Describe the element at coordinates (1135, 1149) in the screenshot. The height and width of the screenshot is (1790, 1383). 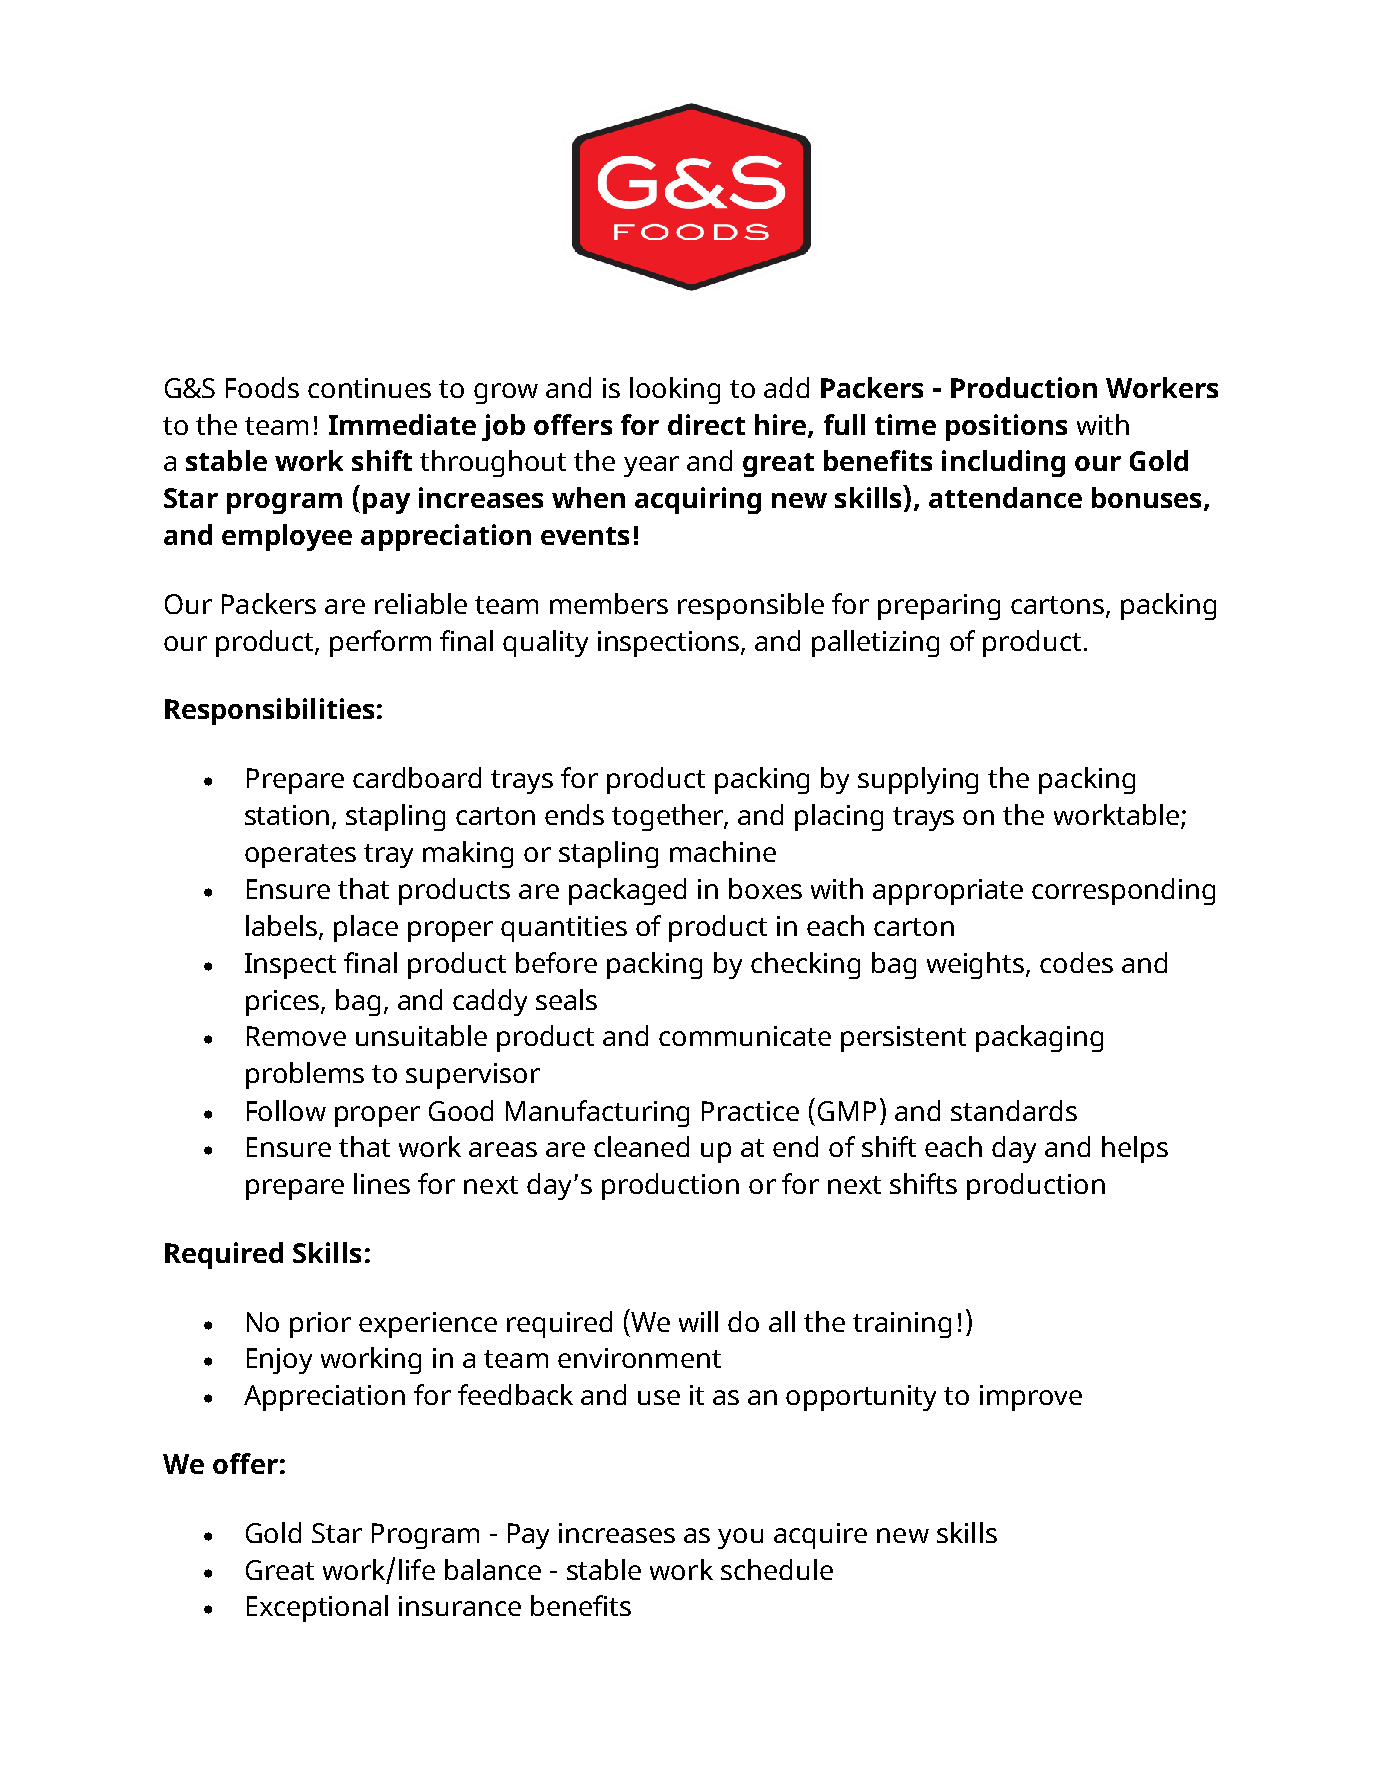
I see `helps` at that location.
